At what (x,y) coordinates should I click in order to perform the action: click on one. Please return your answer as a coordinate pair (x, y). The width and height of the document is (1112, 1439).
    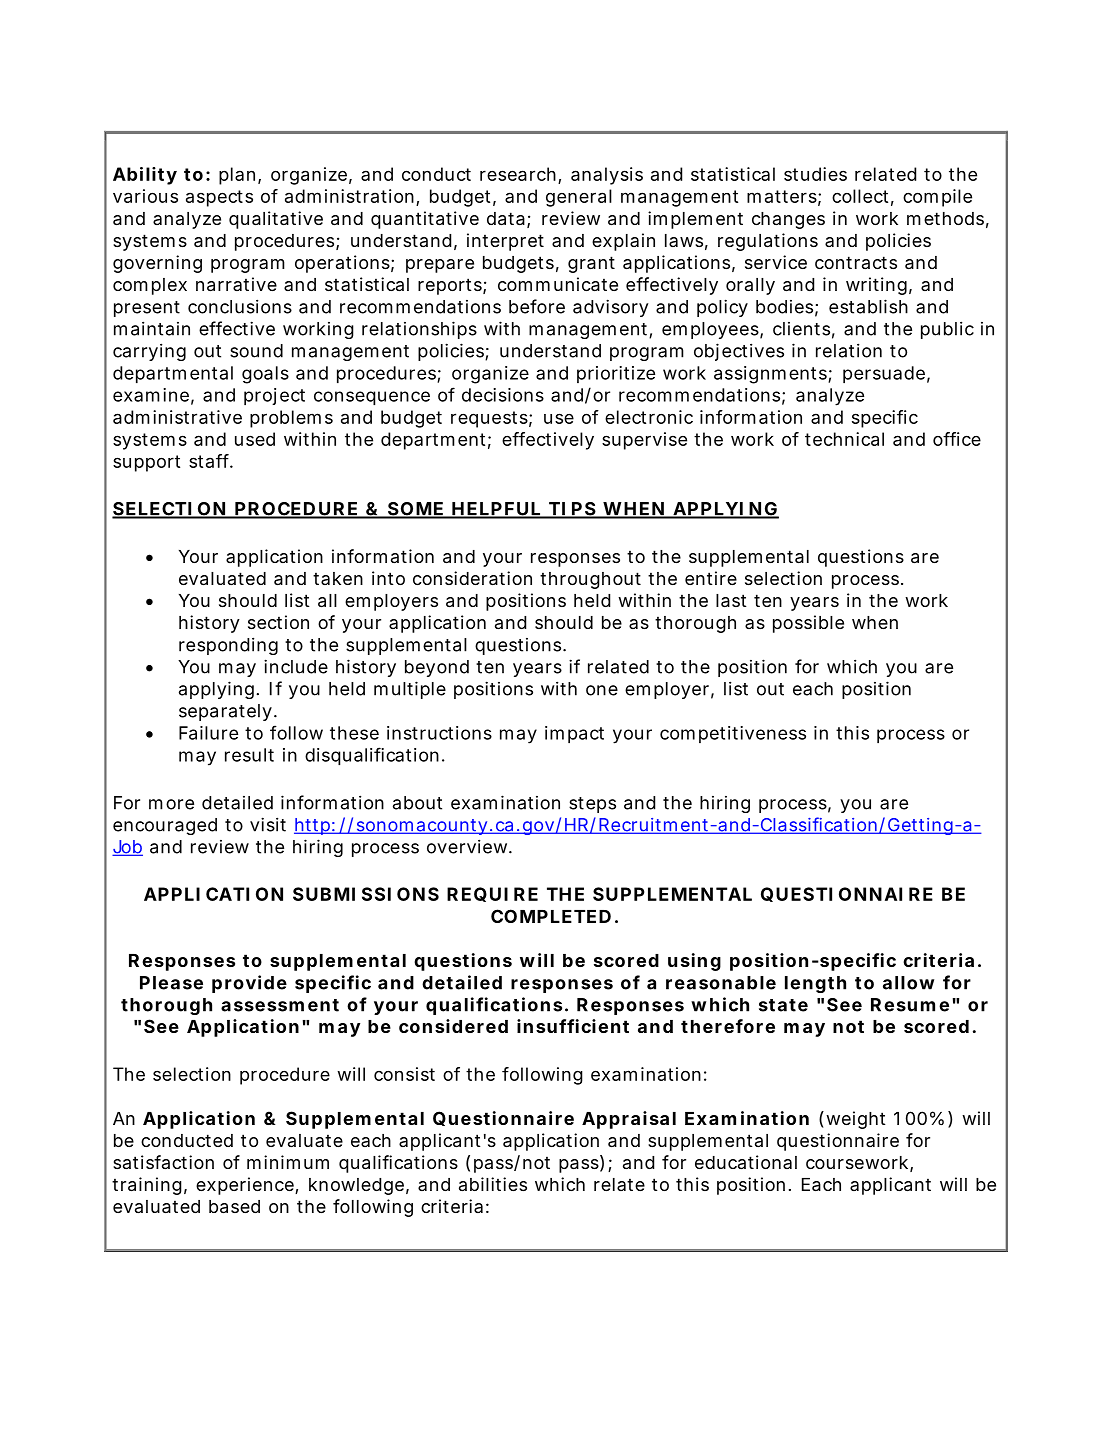
    Looking at the image, I should click on (602, 690).
